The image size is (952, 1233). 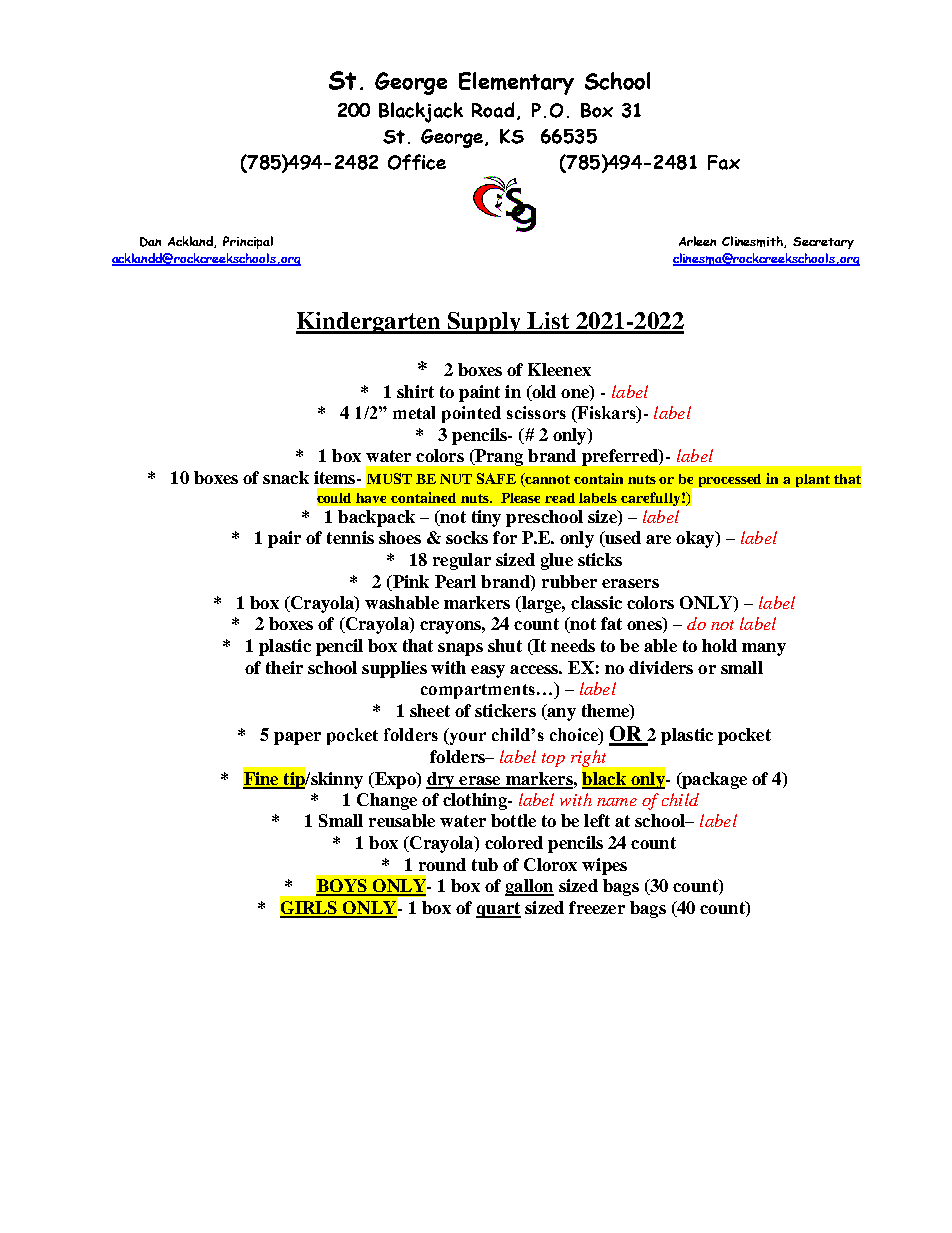 I want to click on wipes, so click(x=604, y=866).
